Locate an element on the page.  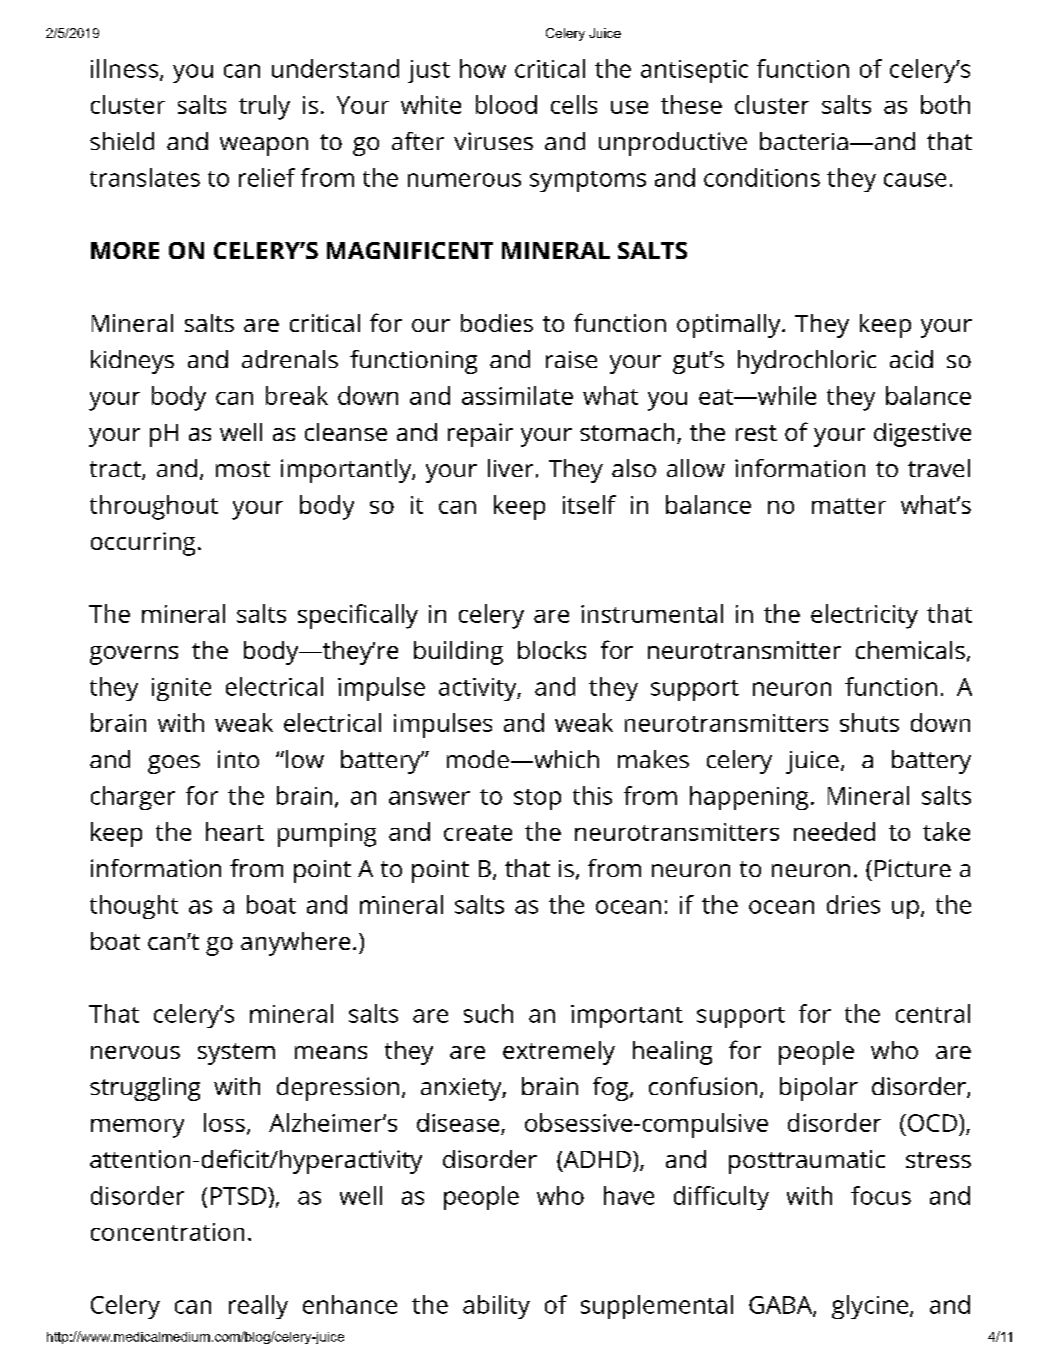
needed is located at coordinates (834, 831).
